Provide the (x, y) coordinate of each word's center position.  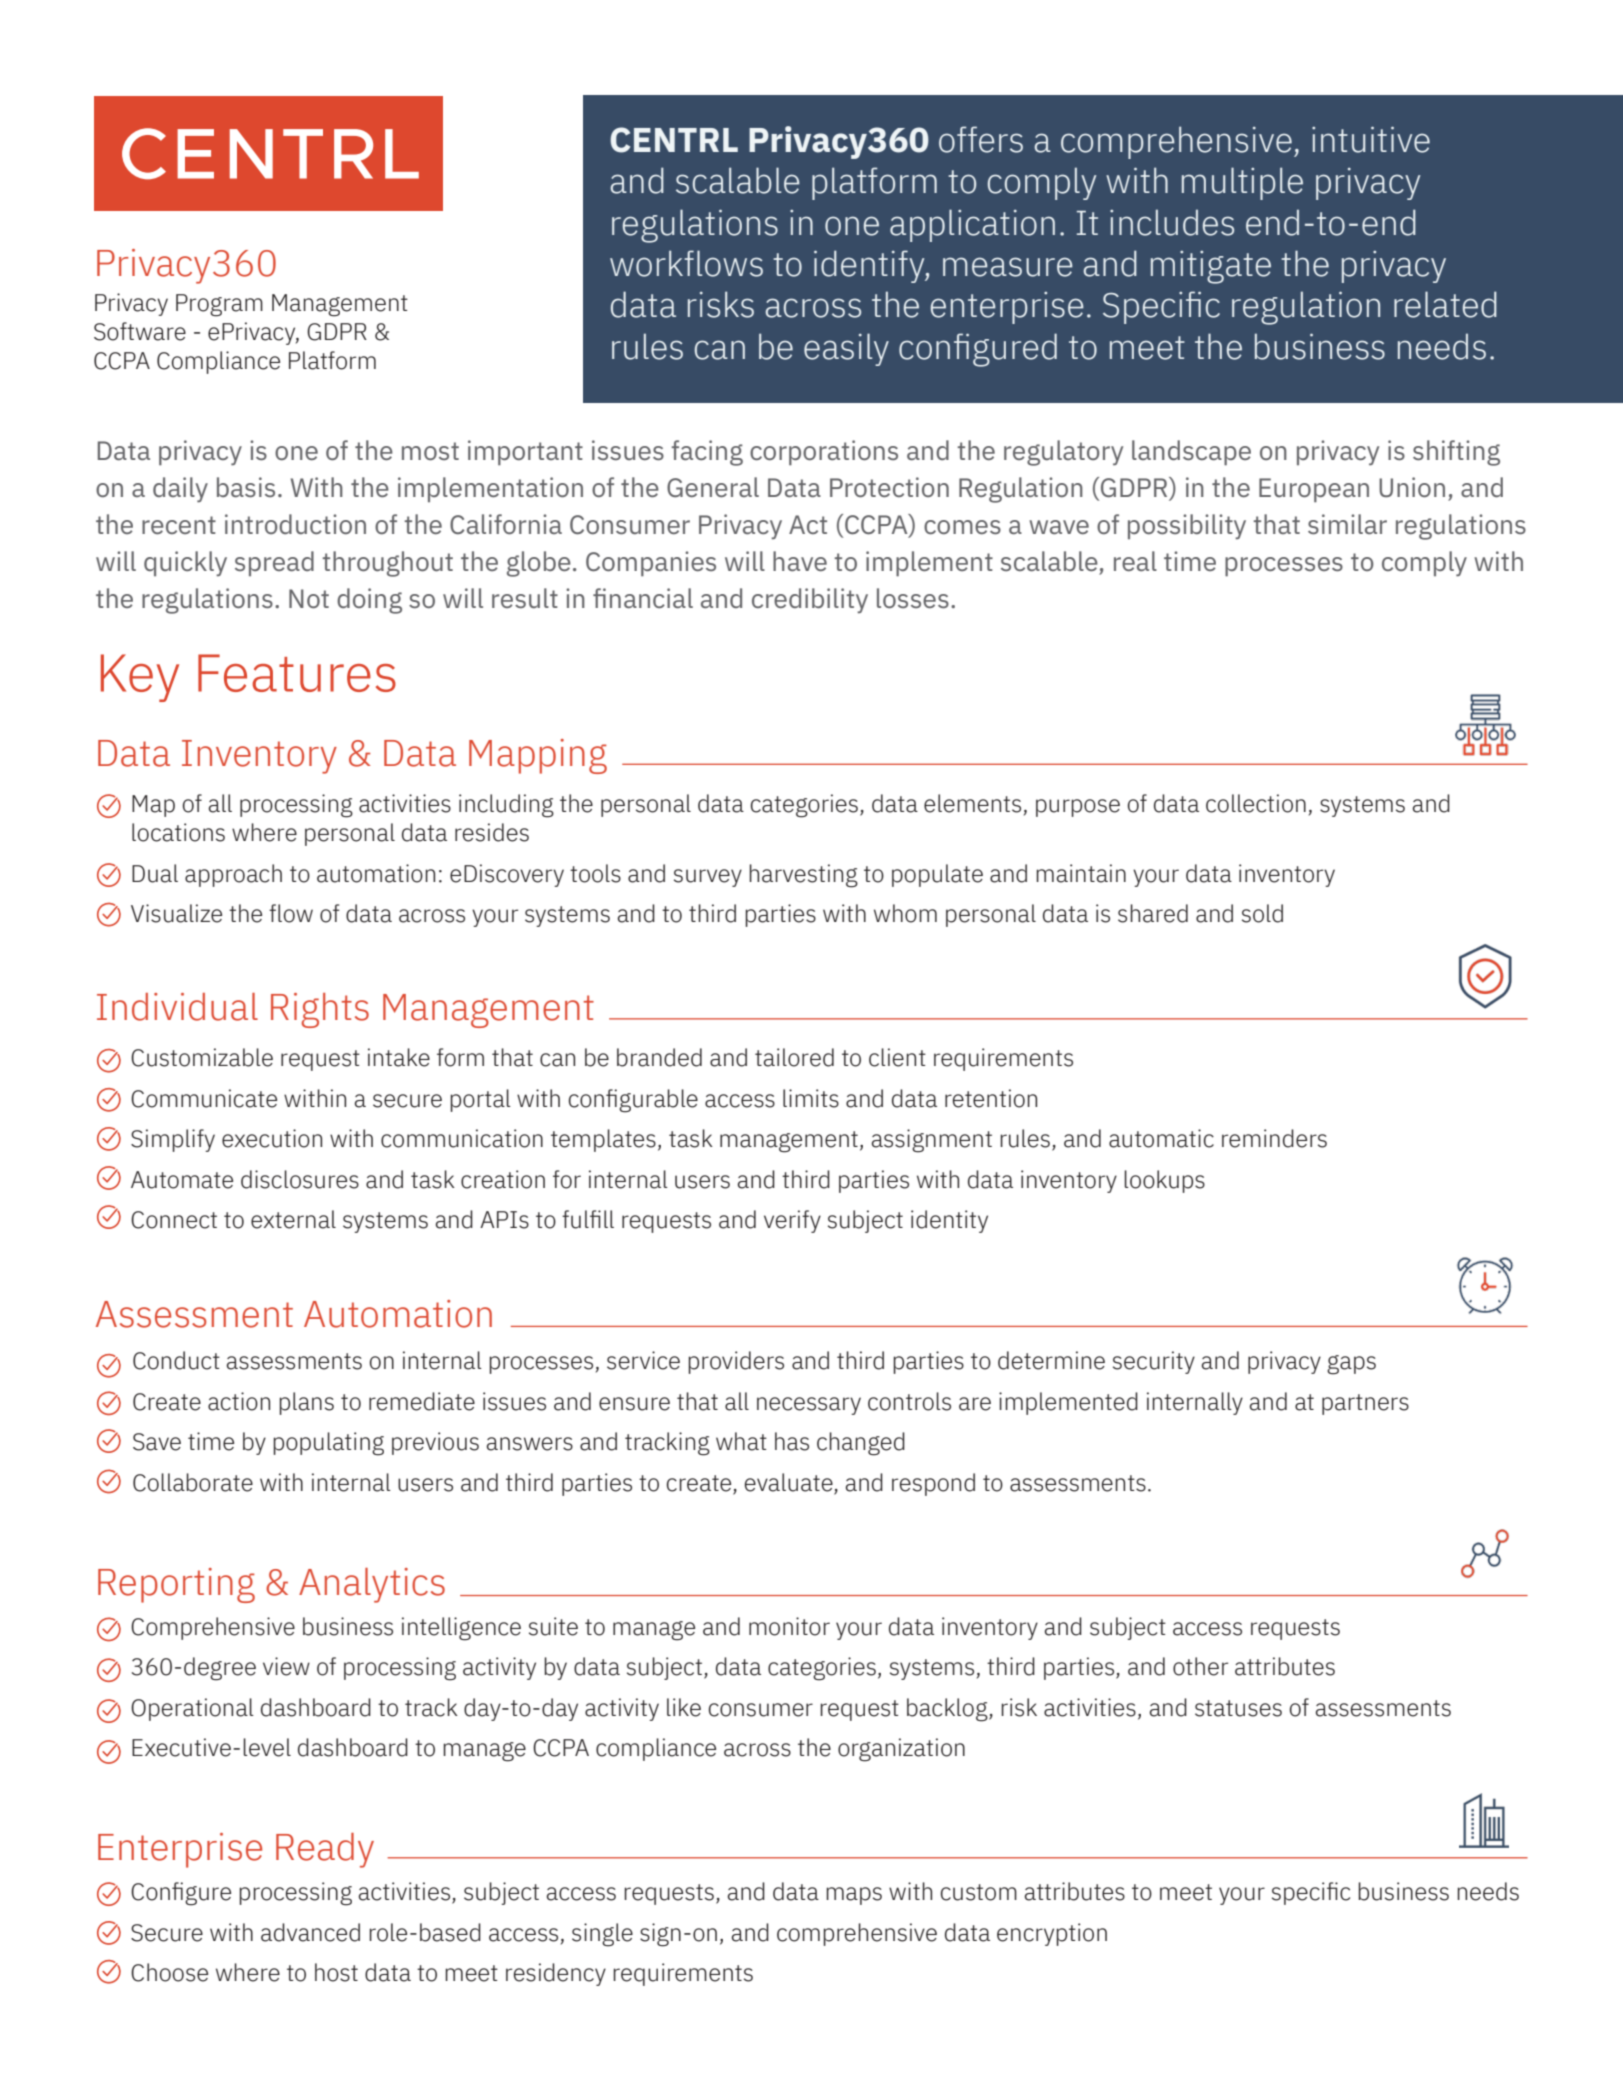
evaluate (790, 1483)
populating (328, 1444)
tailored (794, 1057)
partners (1365, 1404)
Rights (320, 1010)
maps (854, 1896)
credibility (810, 601)
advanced (310, 1932)
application (972, 225)
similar (1347, 524)
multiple (1242, 183)
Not (309, 599)
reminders (1274, 1138)
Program (219, 305)
